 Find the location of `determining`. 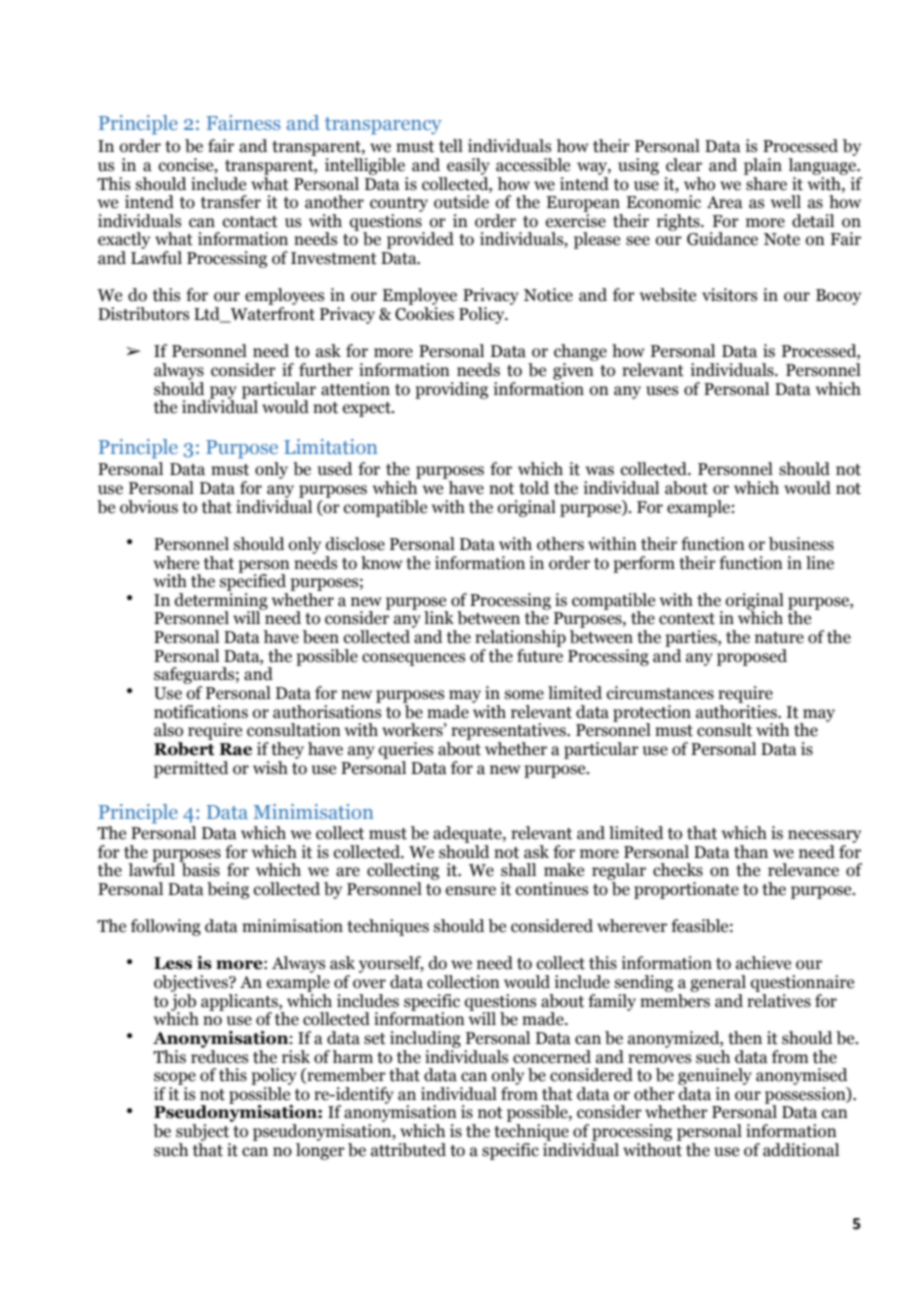

determining is located at coordinates (221, 601).
